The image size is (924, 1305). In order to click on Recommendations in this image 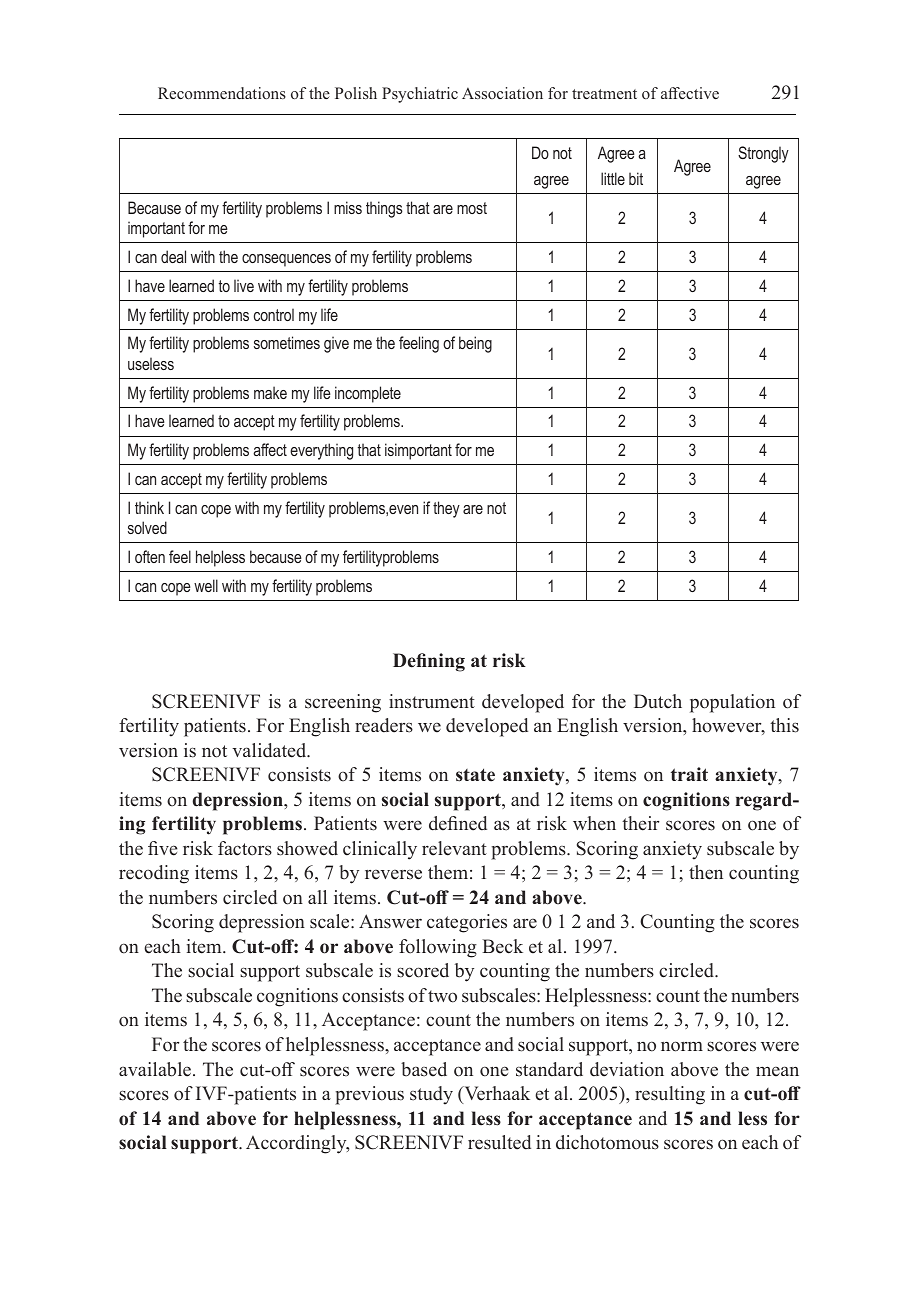, I will do `click(222, 93)`.
